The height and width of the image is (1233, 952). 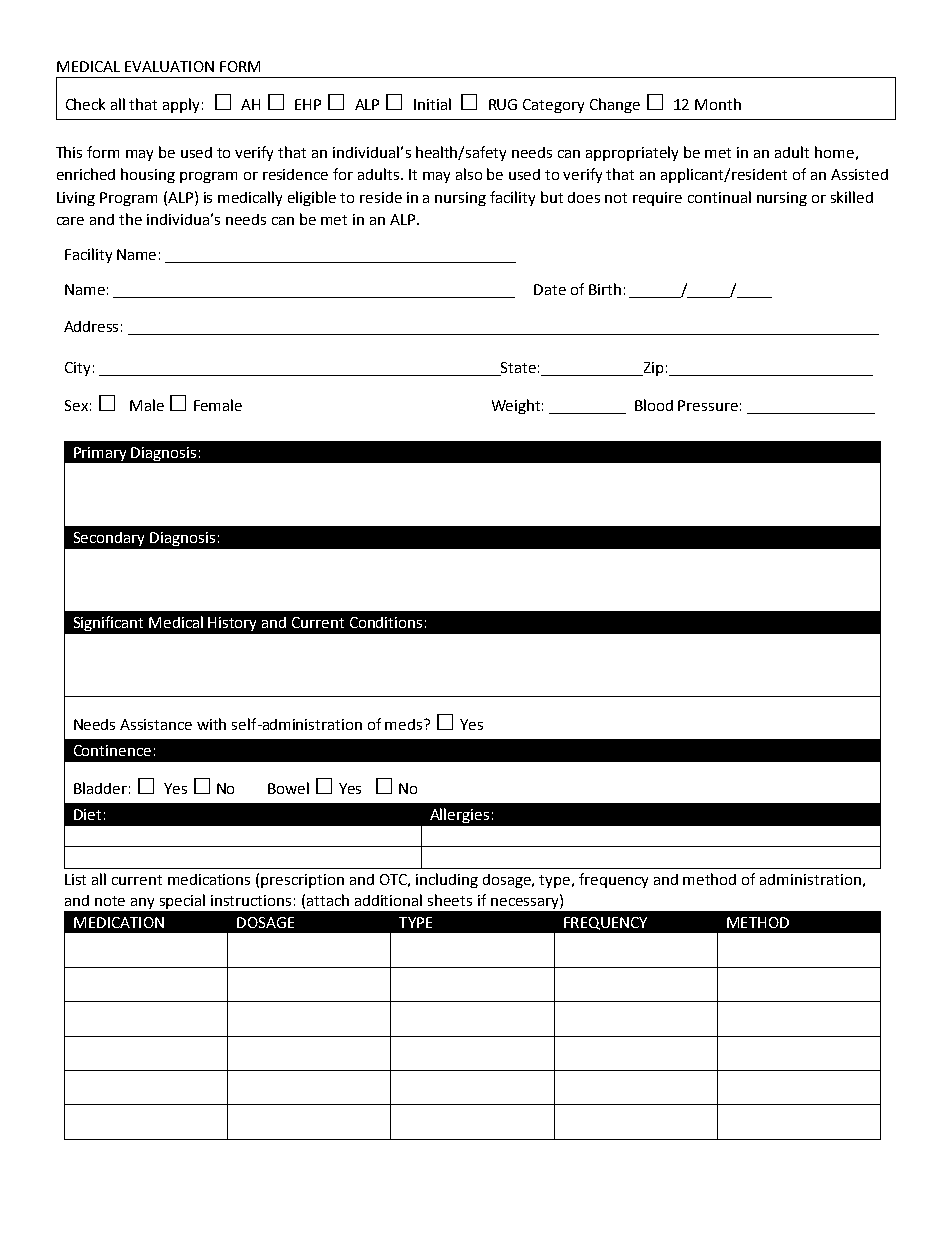 What do you see at coordinates (432, 104) in the image?
I see `Initial` at bounding box center [432, 104].
